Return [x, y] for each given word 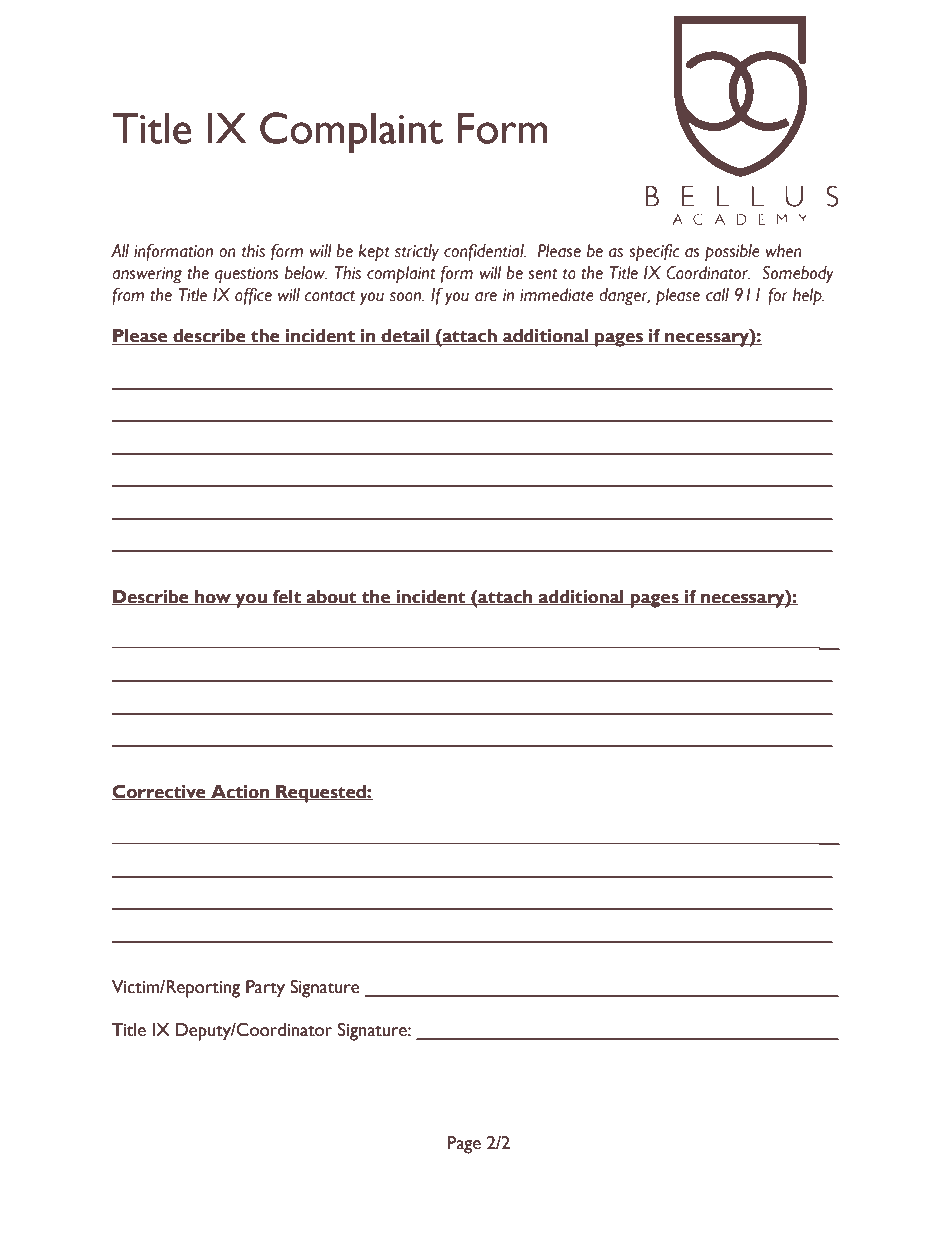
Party [265, 989]
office [253, 296]
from [128, 296]
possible [732, 253]
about [332, 597]
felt [286, 597]
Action [240, 792]
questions [247, 275]
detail [405, 337]
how [213, 597]
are [486, 297]
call [717, 295]
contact [329, 296]
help [808, 297]
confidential [485, 252]
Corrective [160, 792]
